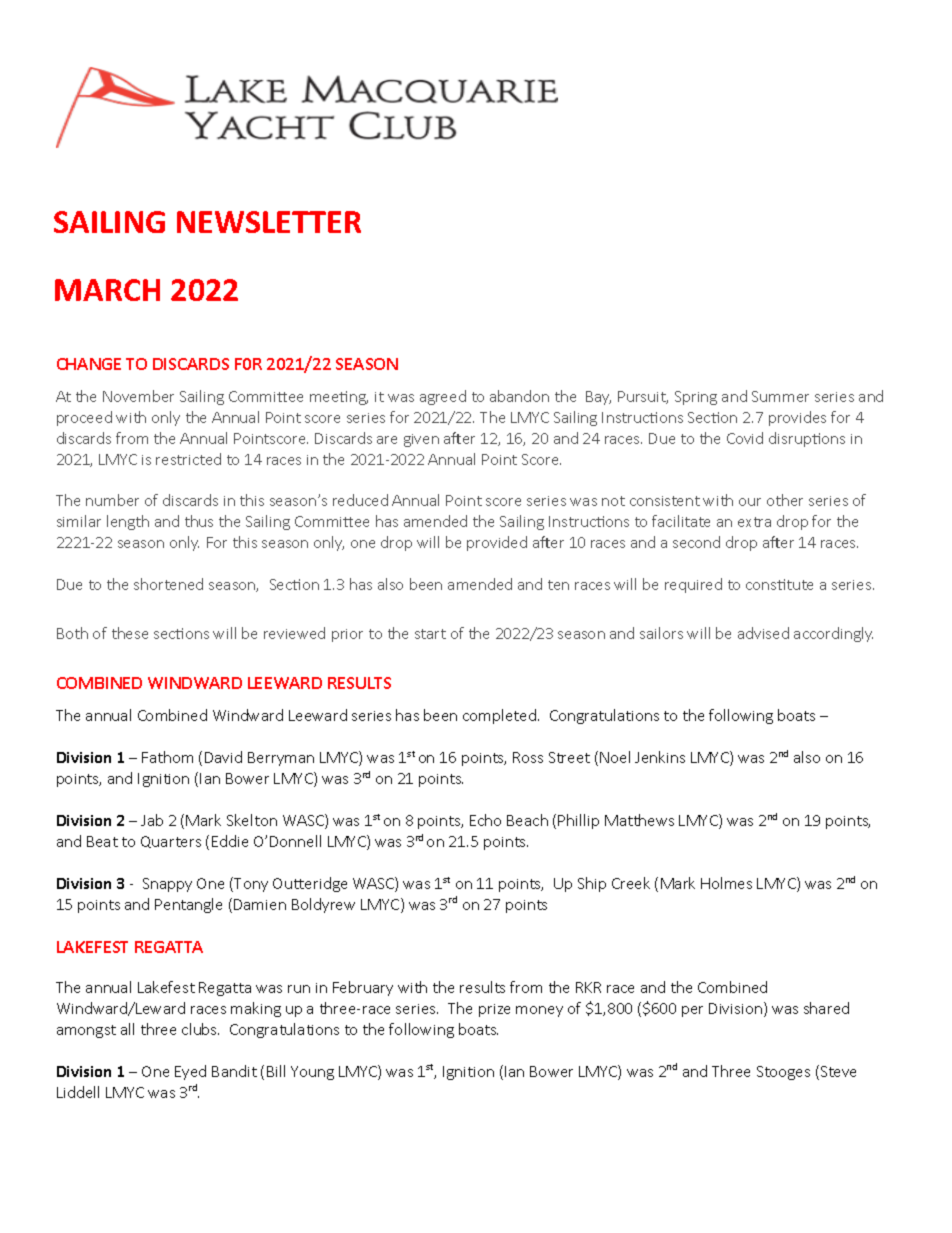  I want to click on thus, so click(199, 521).
